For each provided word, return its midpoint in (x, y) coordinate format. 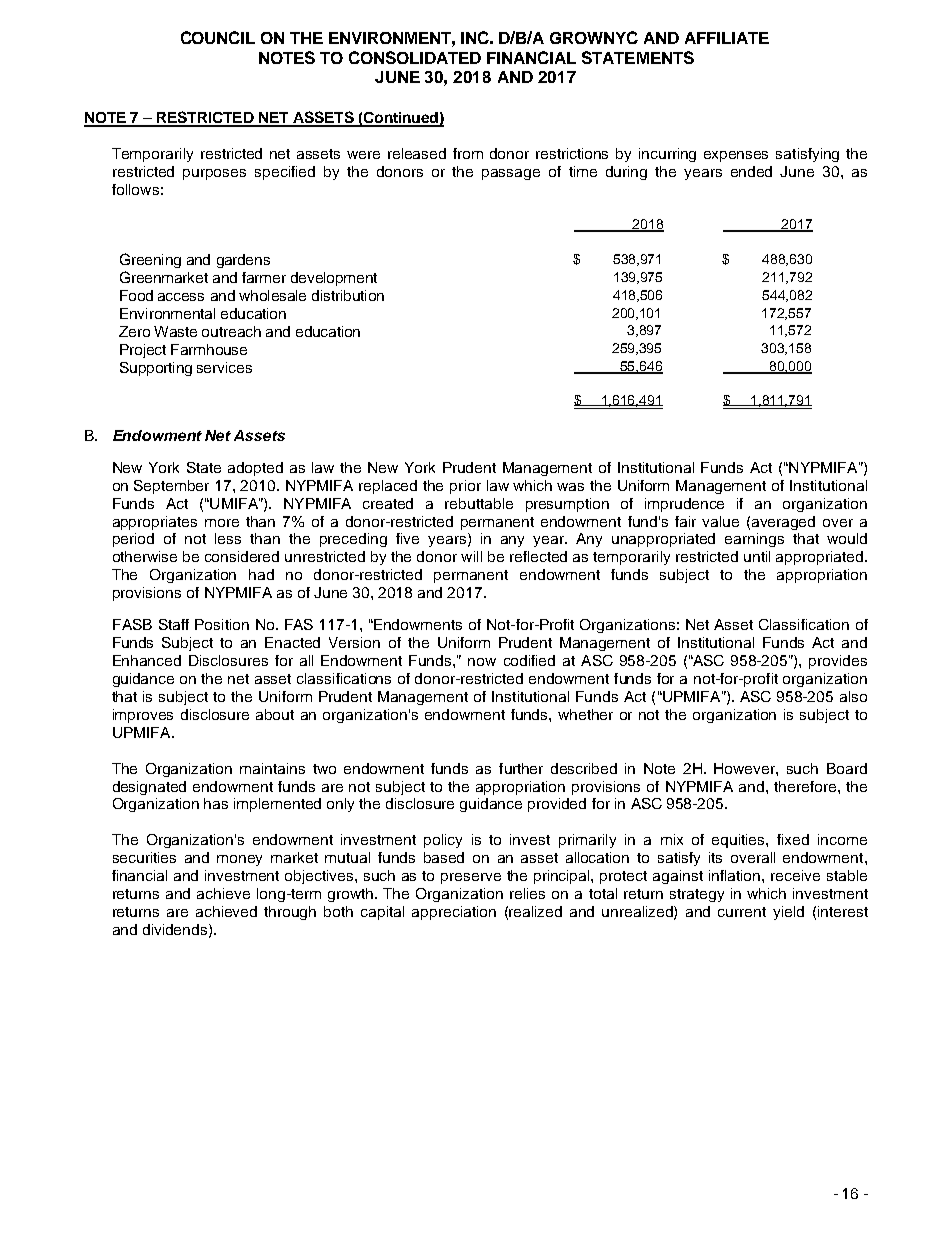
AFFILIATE (727, 38)
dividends (176, 930)
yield (788, 913)
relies (527, 893)
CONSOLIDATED (415, 57)
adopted (255, 469)
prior (465, 487)
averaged (783, 523)
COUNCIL (218, 37)
